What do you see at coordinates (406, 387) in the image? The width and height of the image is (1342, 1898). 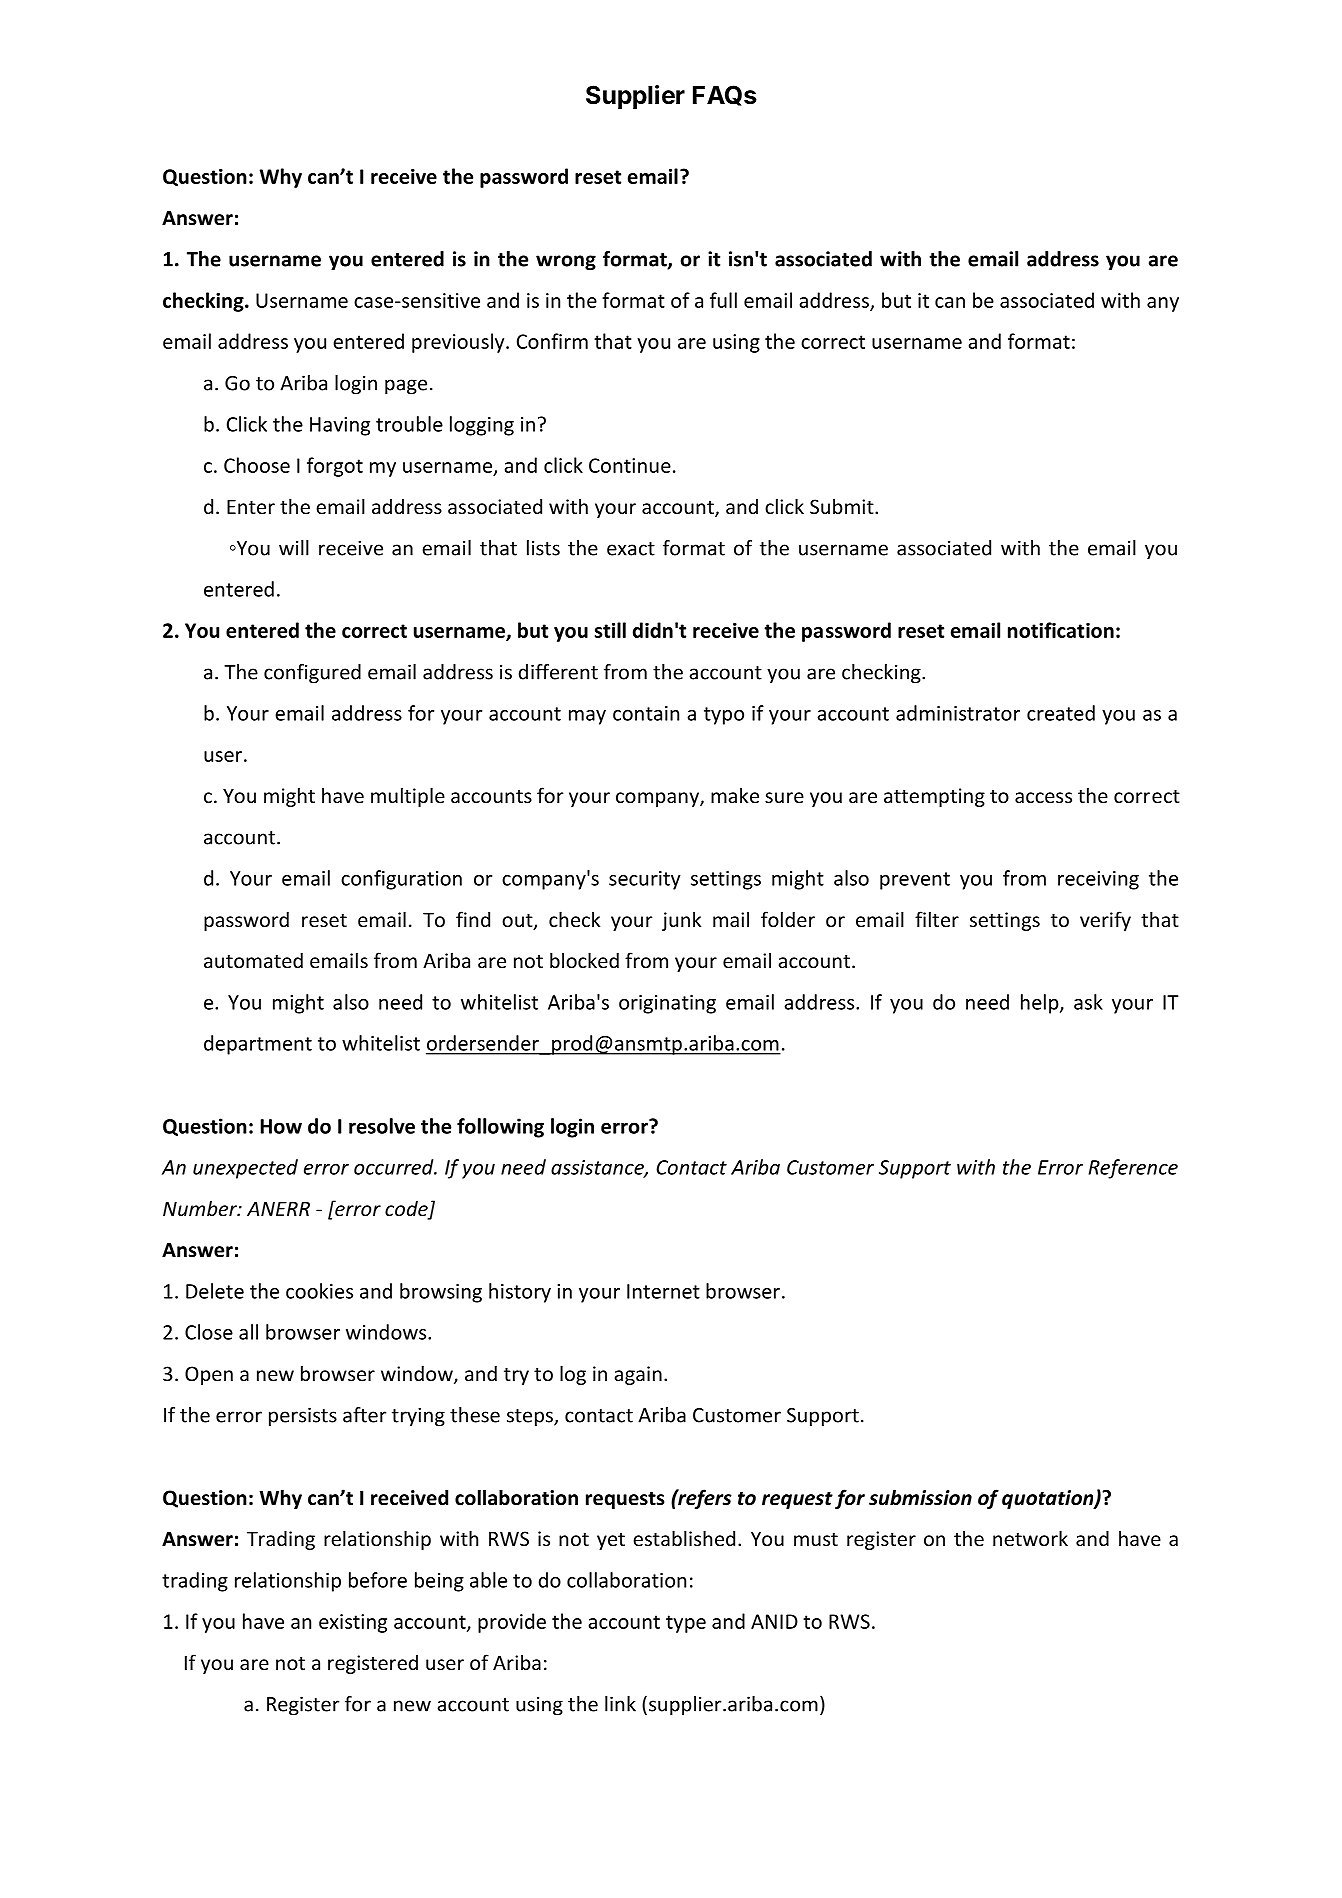 I see `page` at bounding box center [406, 387].
